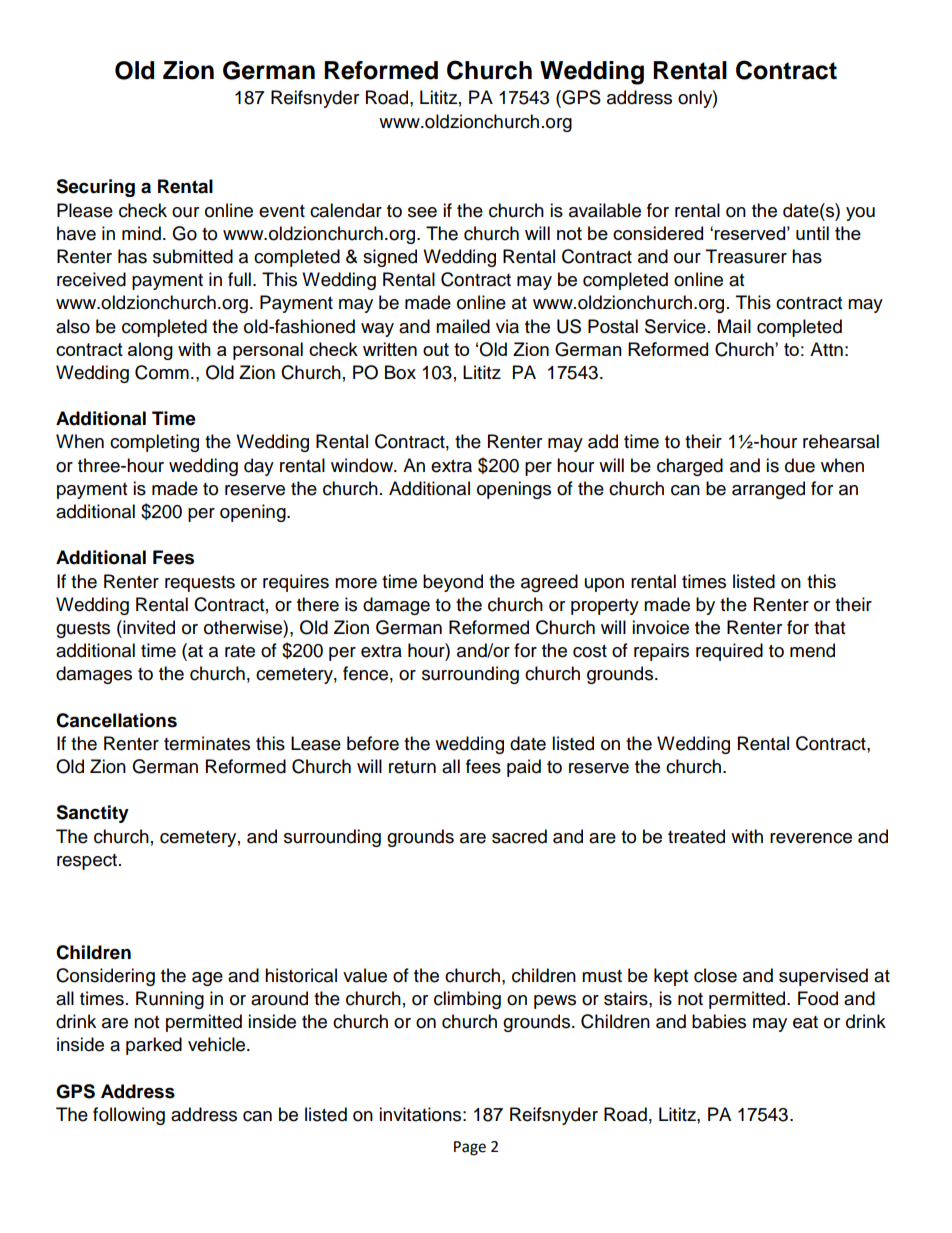 This document has width=952, height=1233. I want to click on sacred, so click(519, 836).
